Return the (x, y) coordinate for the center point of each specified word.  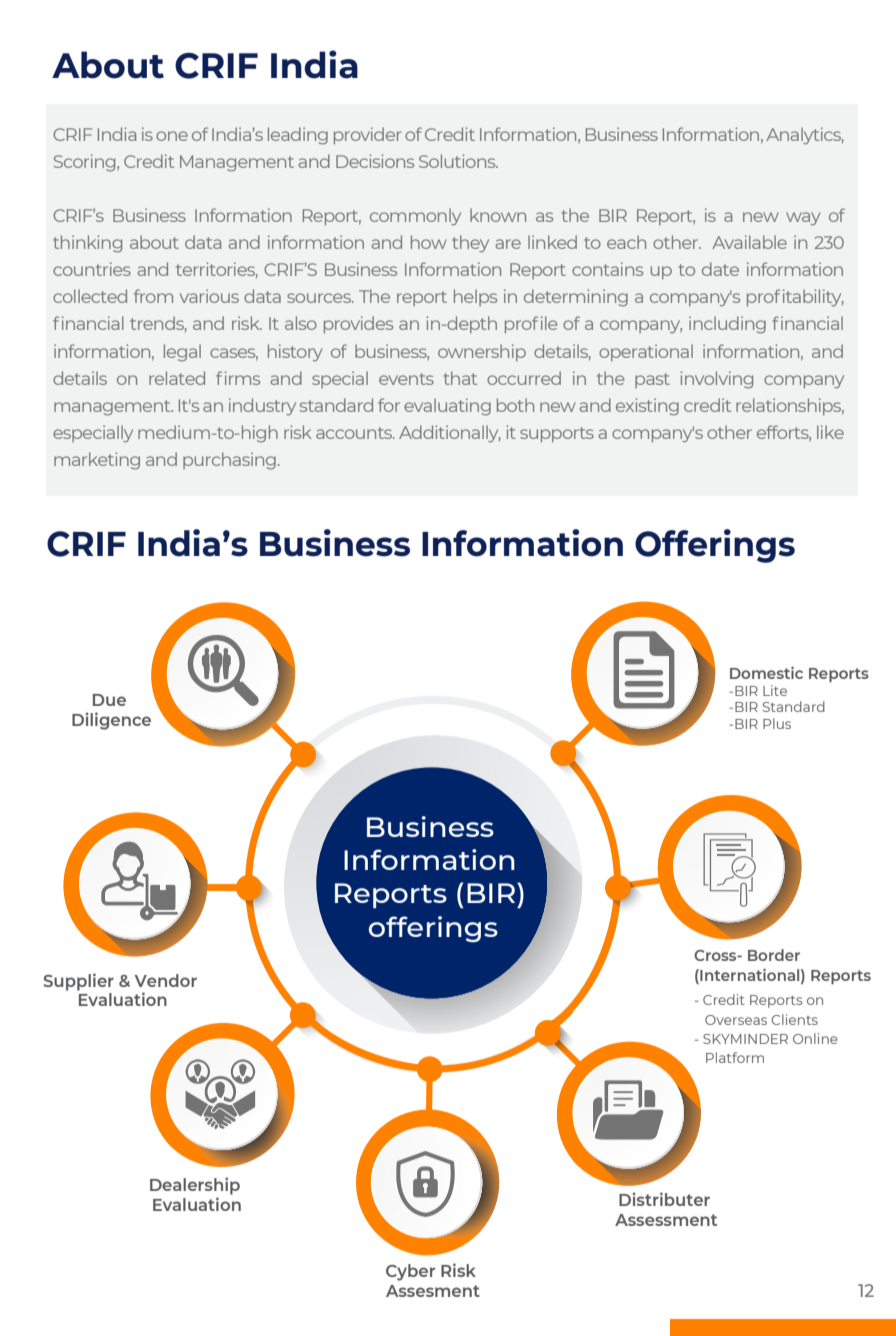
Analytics (805, 136)
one (172, 136)
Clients (794, 1019)
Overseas (736, 1020)
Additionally (450, 434)
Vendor (166, 980)
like (830, 432)
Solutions (458, 161)
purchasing (229, 461)
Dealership (195, 1186)
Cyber (410, 1272)
